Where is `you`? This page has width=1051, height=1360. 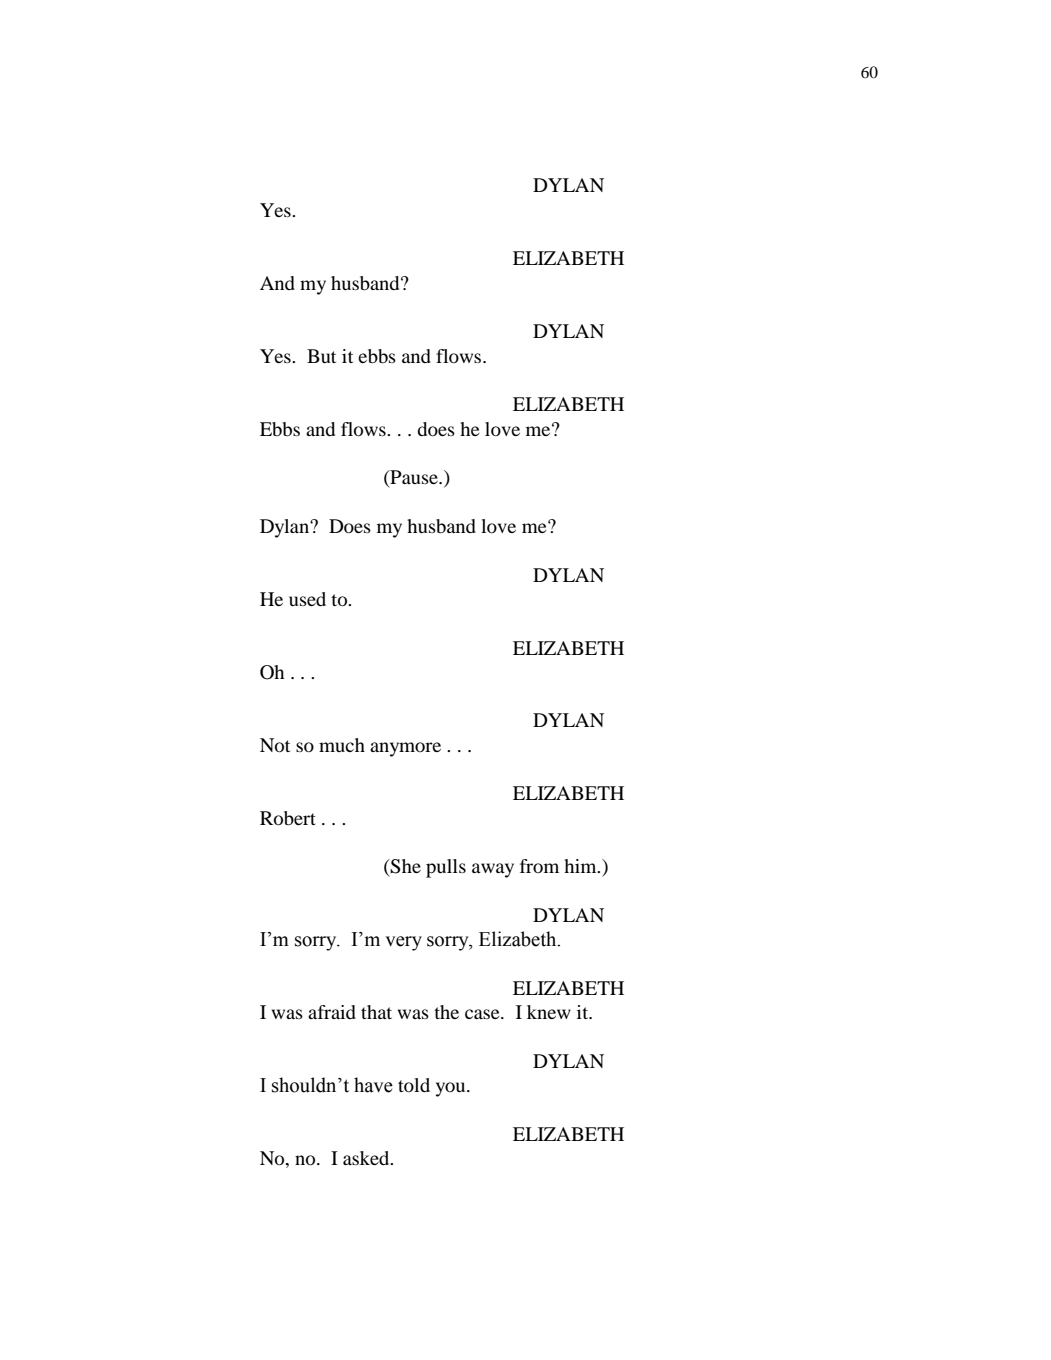 you is located at coordinates (452, 1089).
